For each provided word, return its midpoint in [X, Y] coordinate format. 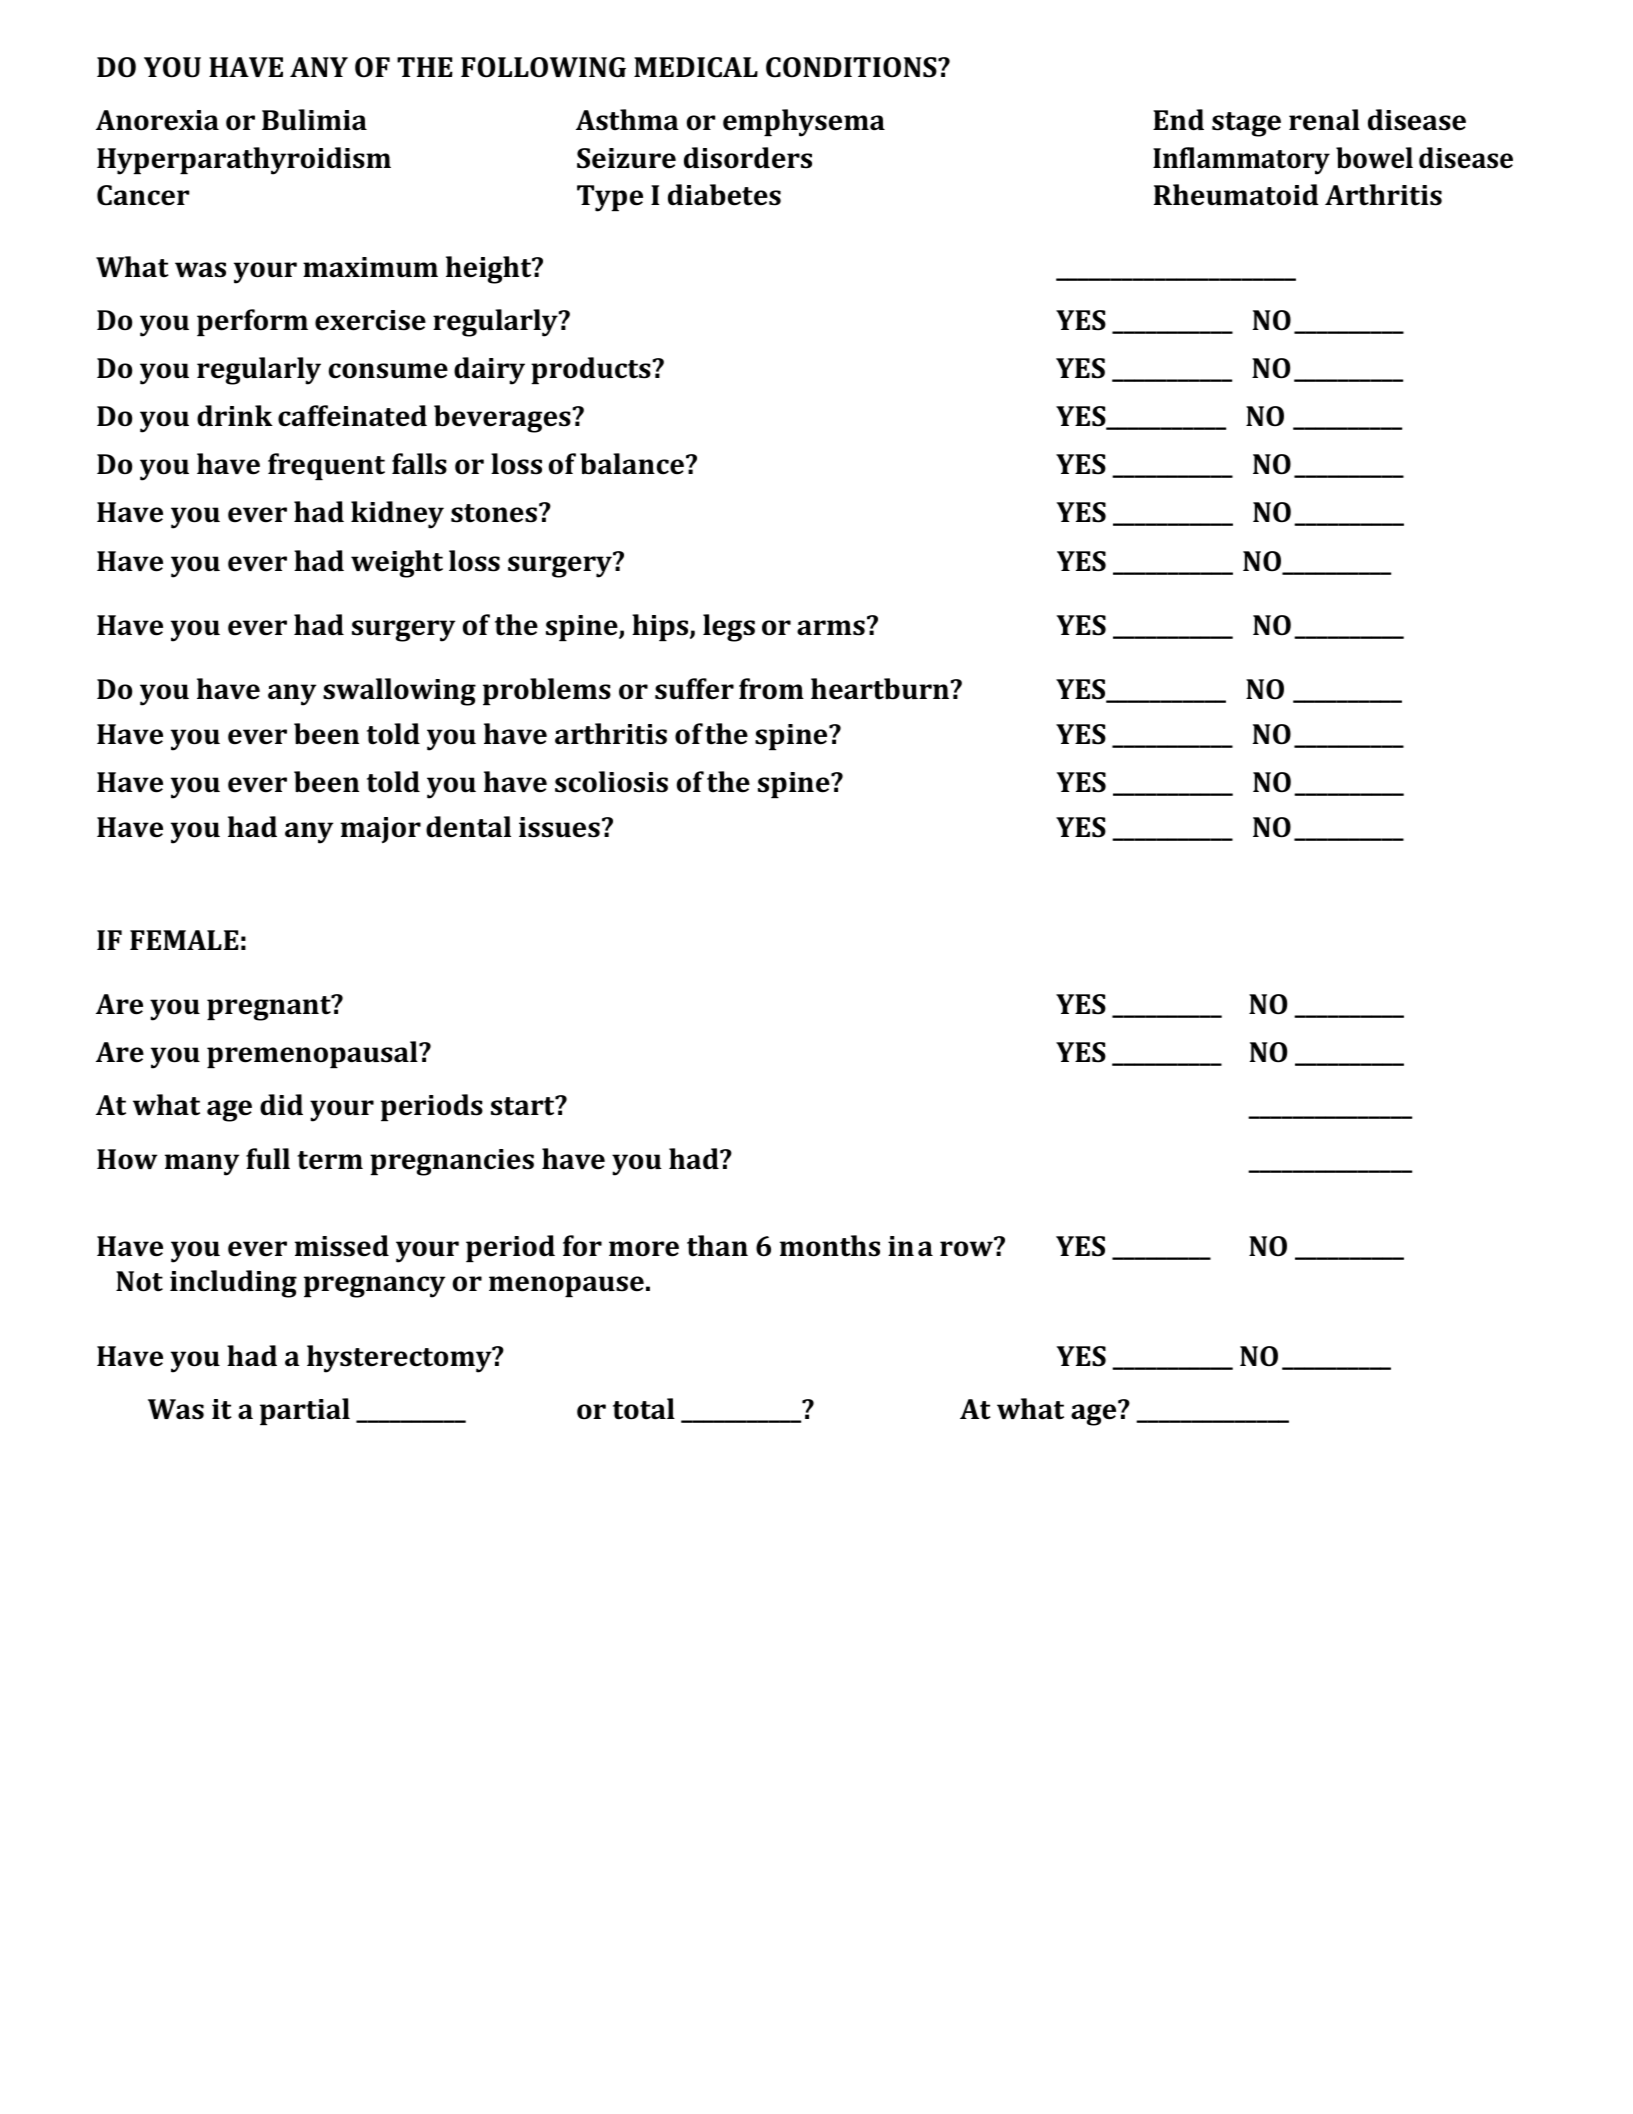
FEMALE [184, 940]
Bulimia [314, 120]
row [967, 1248]
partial [305, 1411]
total [644, 1409]
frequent [326, 466]
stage [1246, 124]
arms [831, 628]
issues [559, 827]
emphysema [804, 123]
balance [632, 464]
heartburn [881, 689]
